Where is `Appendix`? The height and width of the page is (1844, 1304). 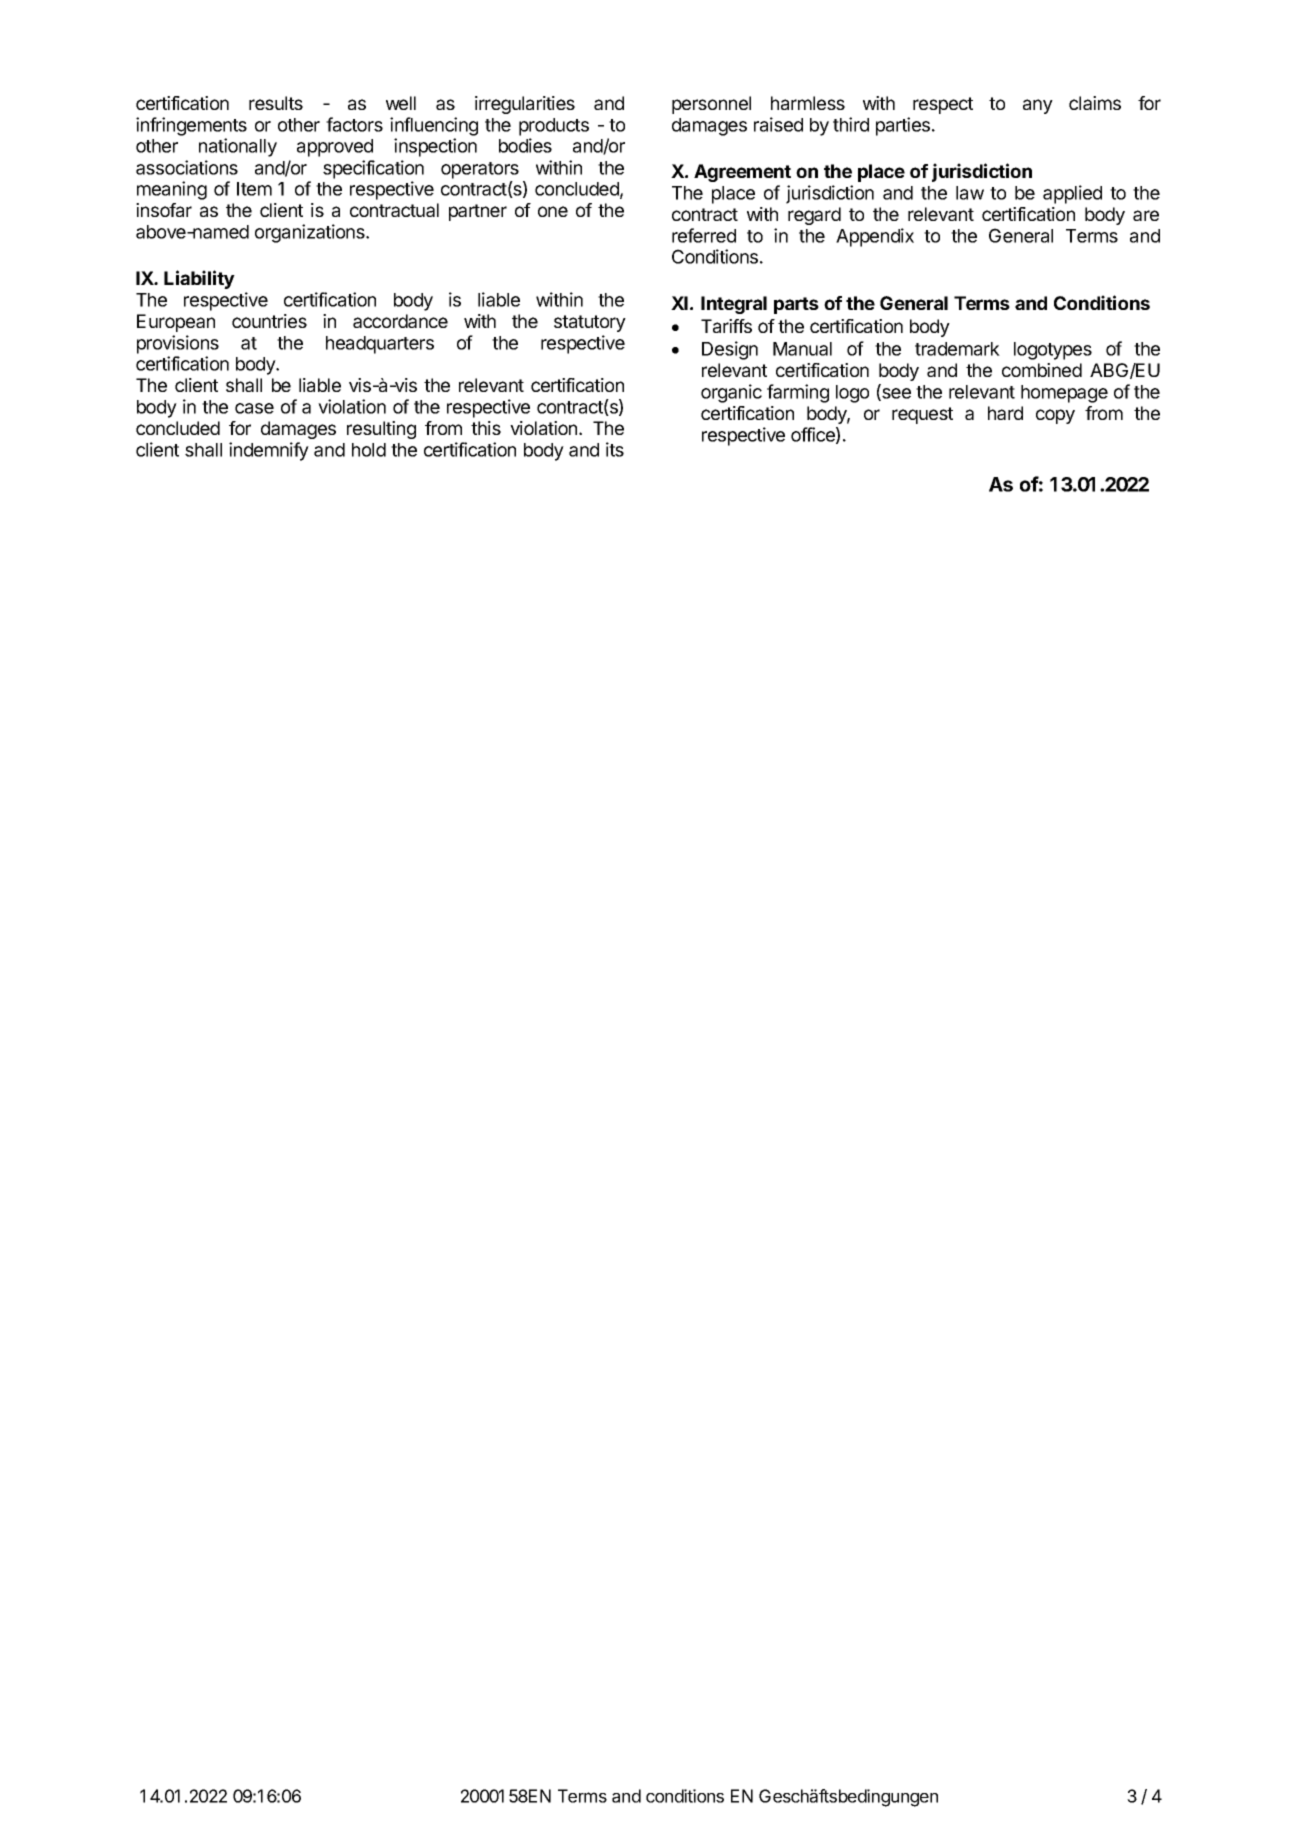
Appendix is located at coordinates (875, 237).
